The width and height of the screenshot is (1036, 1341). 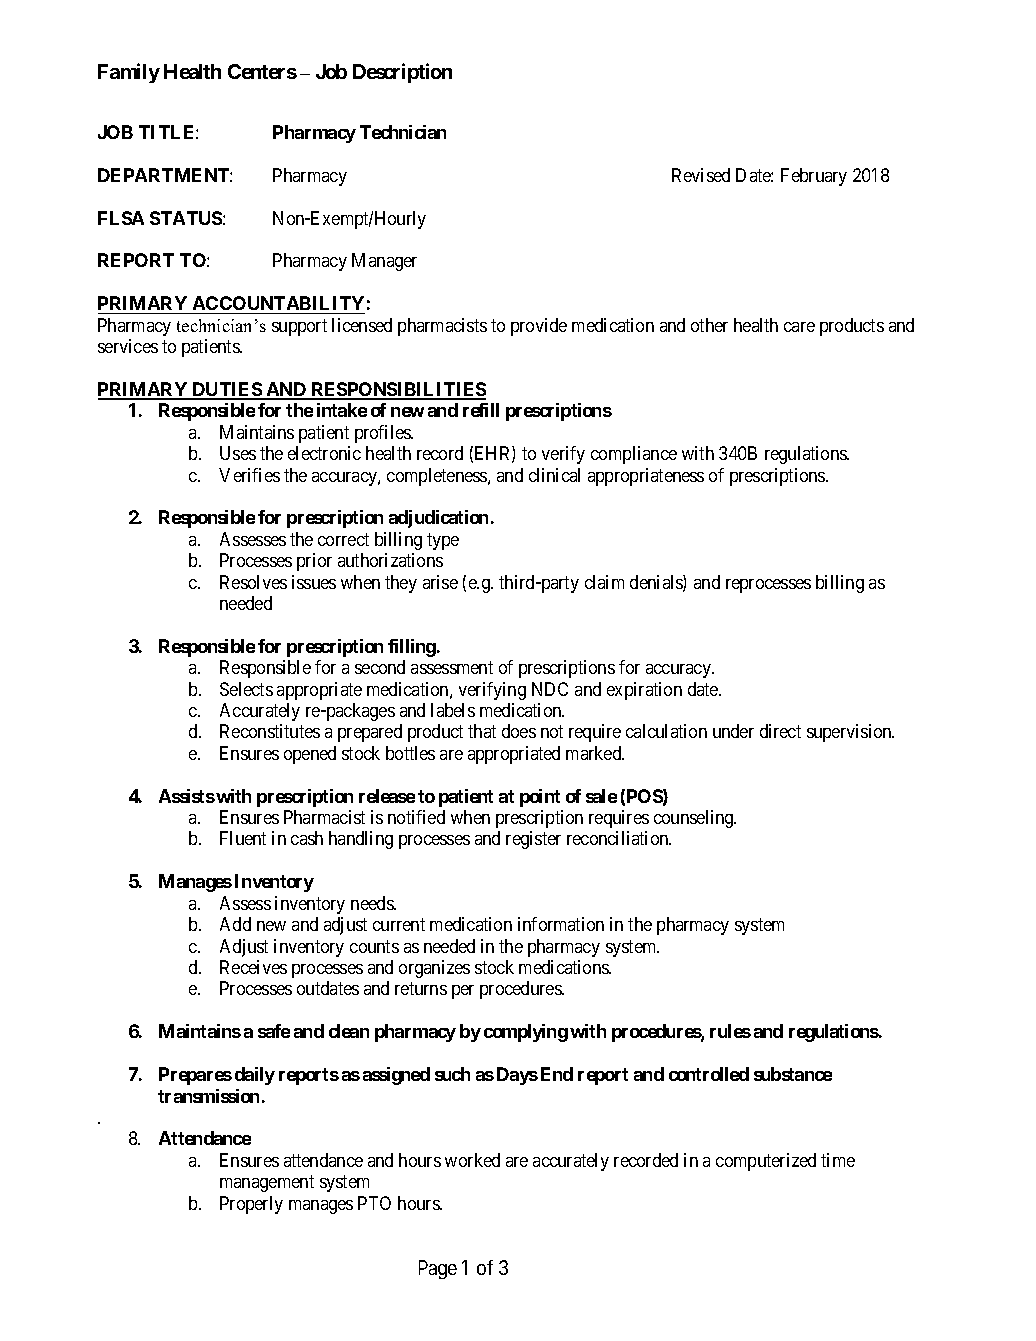 I want to click on February, so click(x=814, y=177).
